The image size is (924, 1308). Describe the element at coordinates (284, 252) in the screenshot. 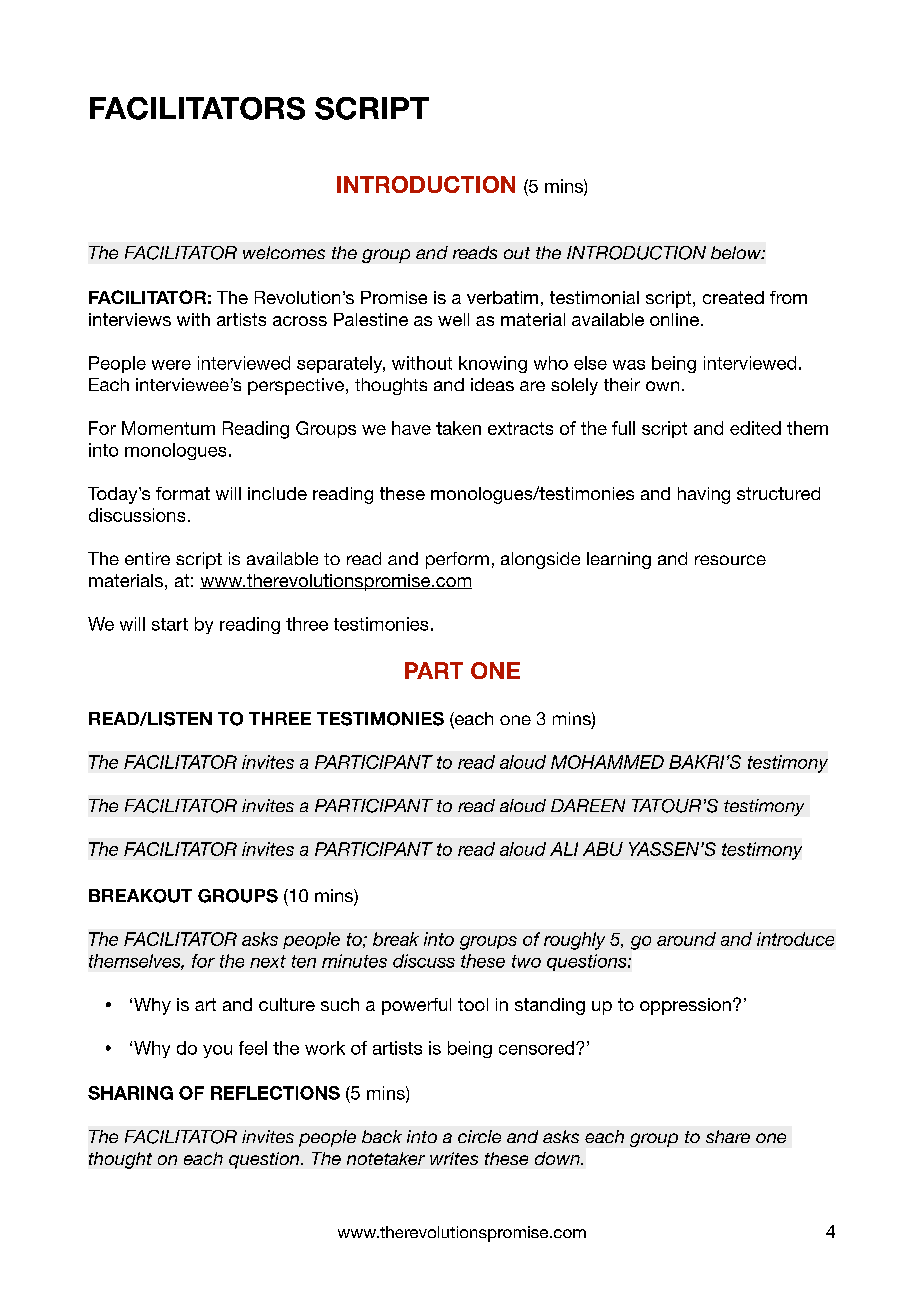

I see `welcomes` at that location.
